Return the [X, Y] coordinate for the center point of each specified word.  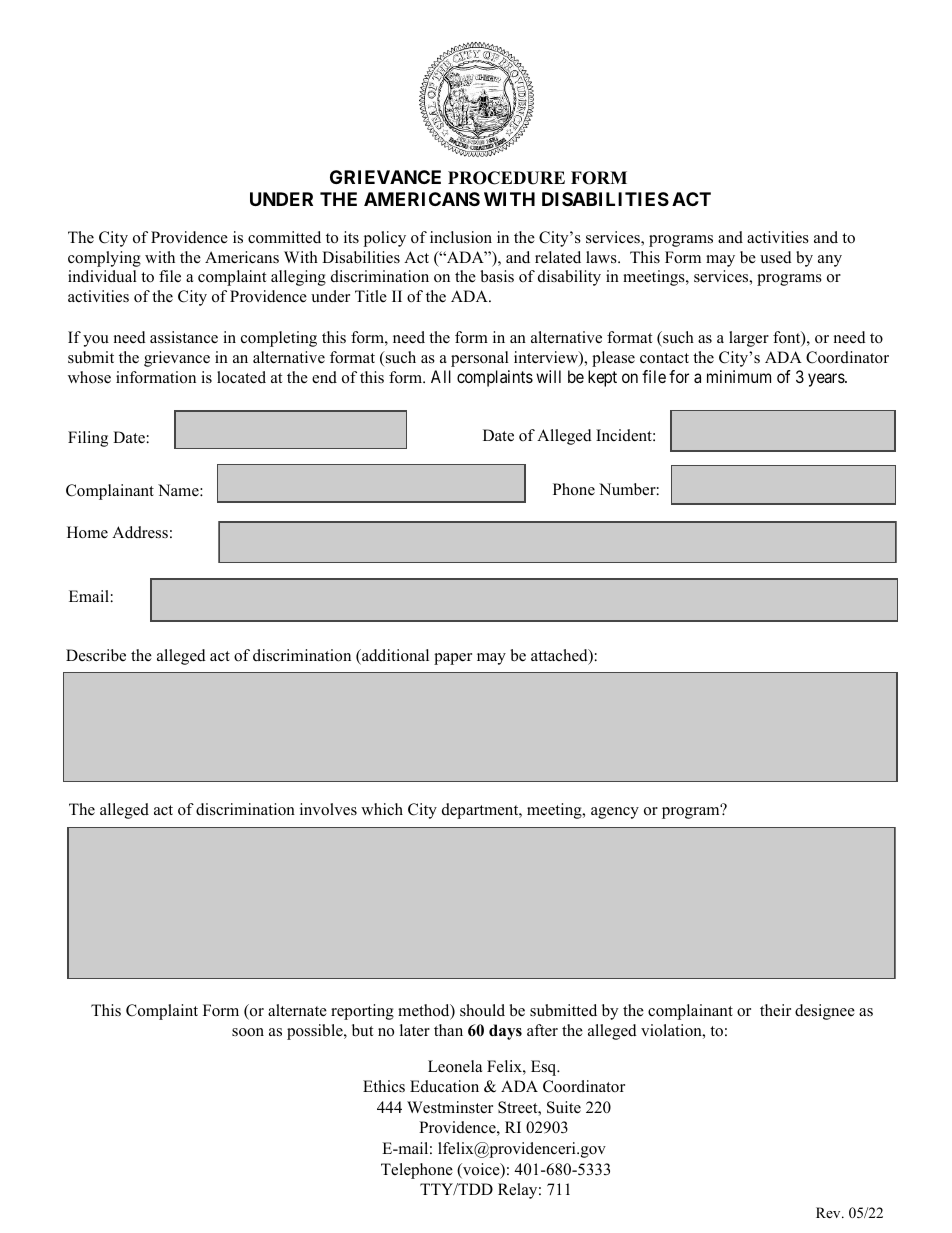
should [482, 1010]
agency [615, 813]
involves [328, 809]
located [241, 377]
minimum [739, 376]
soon [248, 1032]
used [776, 257]
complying [104, 259]
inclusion [461, 237]
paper [453, 659]
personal [480, 359]
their [775, 1010]
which [382, 809]
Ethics [384, 1086]
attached [560, 656]
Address [140, 532]
